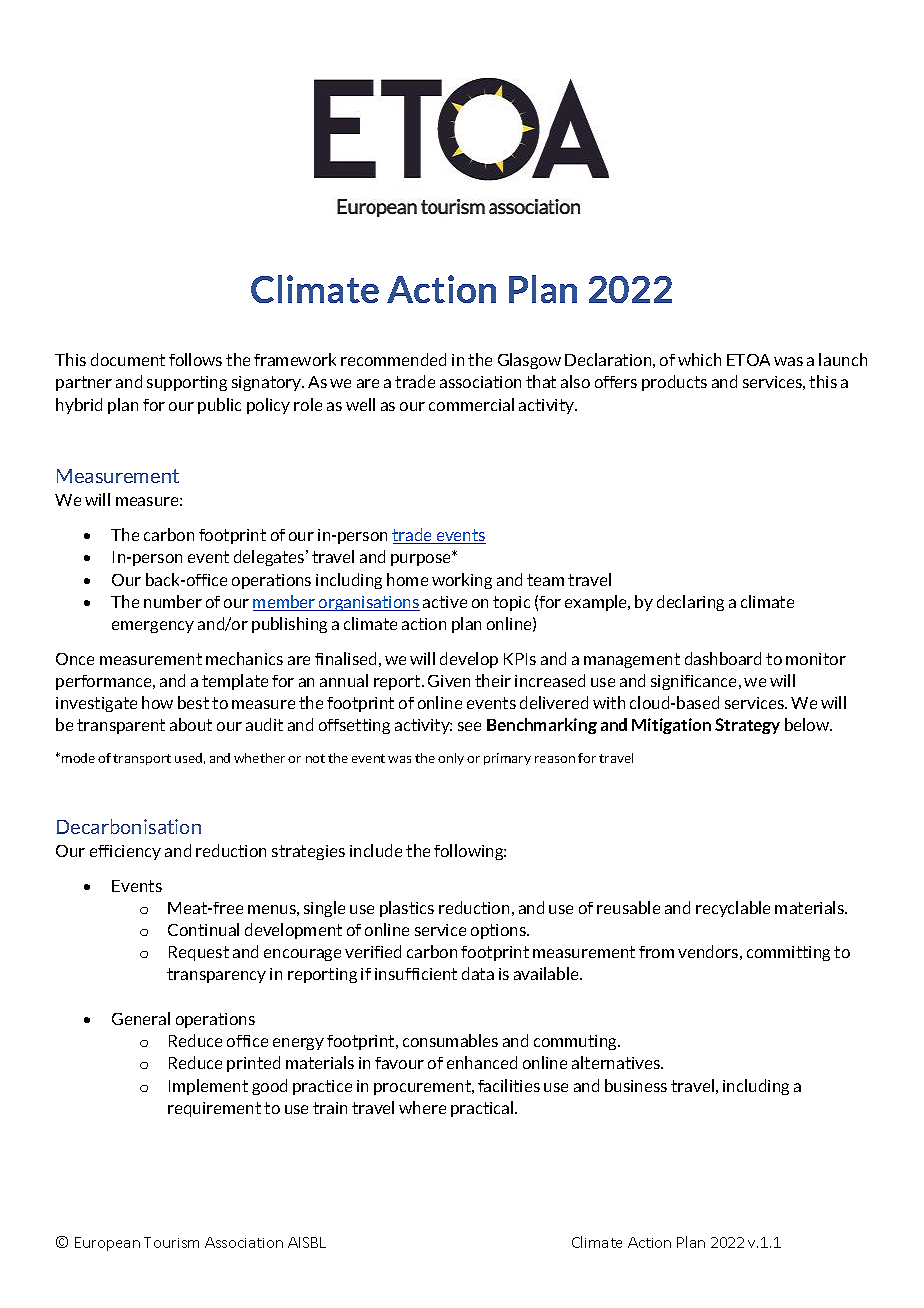 This screenshot has width=924, height=1308. Describe the element at coordinates (636, 1085) in the screenshot. I see `business` at that location.
